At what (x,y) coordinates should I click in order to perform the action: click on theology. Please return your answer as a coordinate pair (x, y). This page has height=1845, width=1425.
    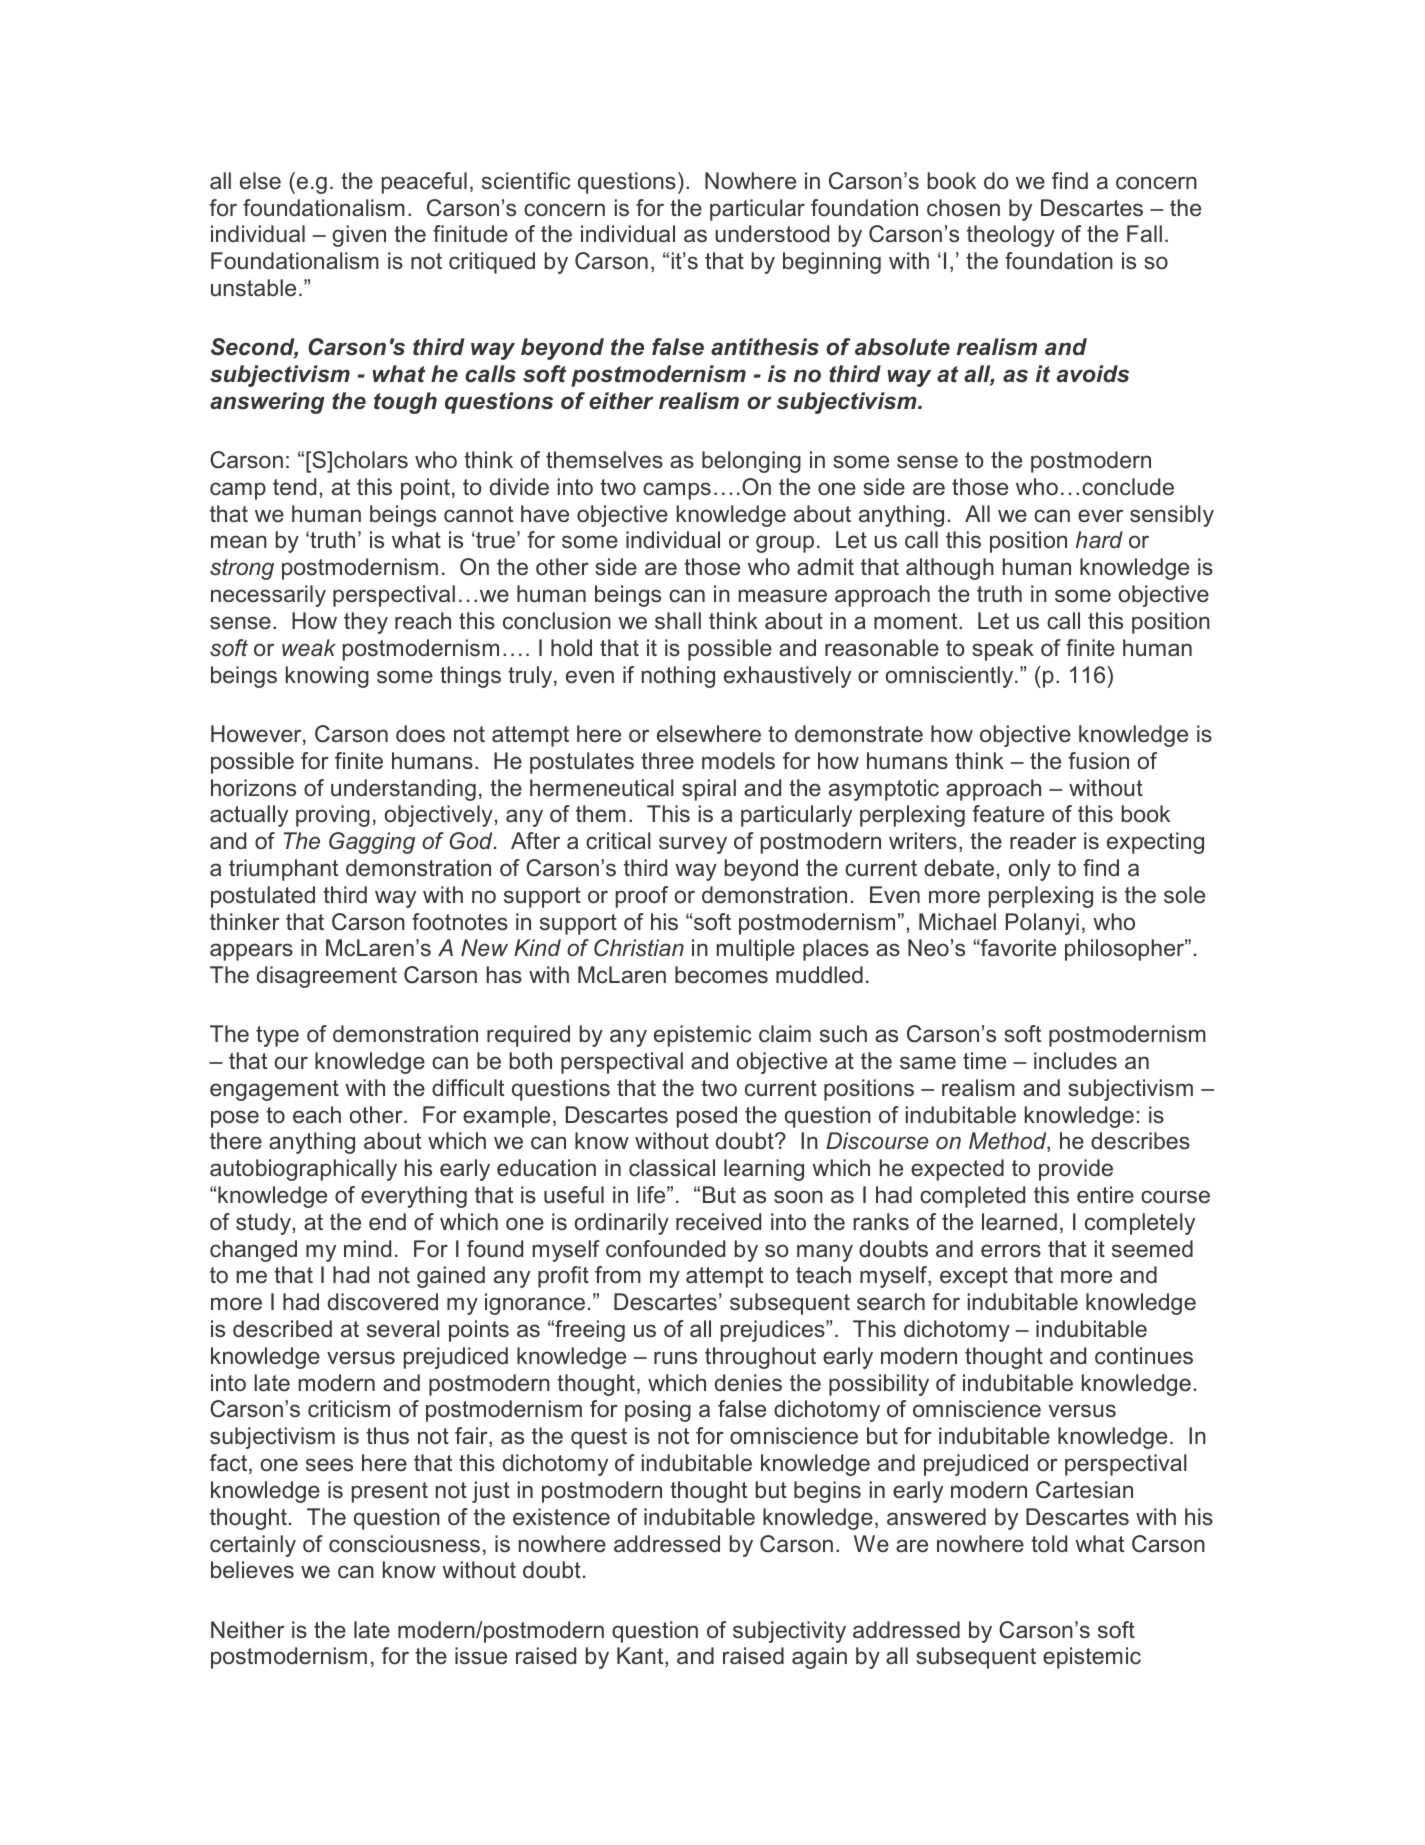
    Looking at the image, I should click on (1011, 236).
